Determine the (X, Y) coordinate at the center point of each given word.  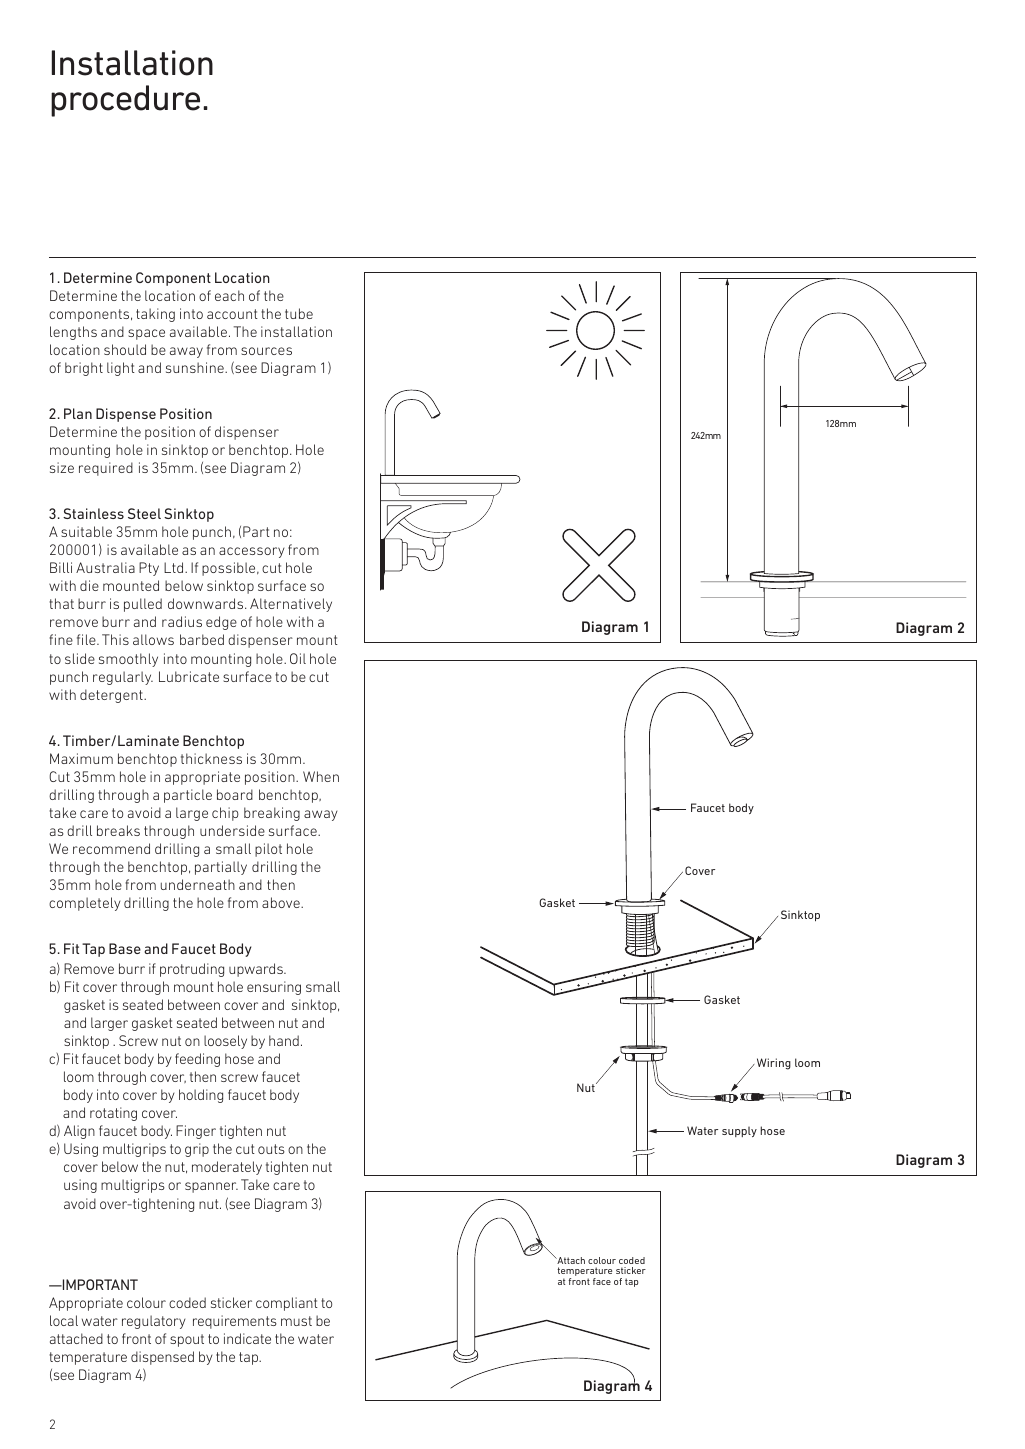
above (282, 902)
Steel (144, 513)
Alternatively (291, 605)
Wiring (772, 1064)
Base (125, 948)
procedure (125, 101)
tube (299, 313)
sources (266, 351)
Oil (298, 658)
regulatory (153, 1322)
